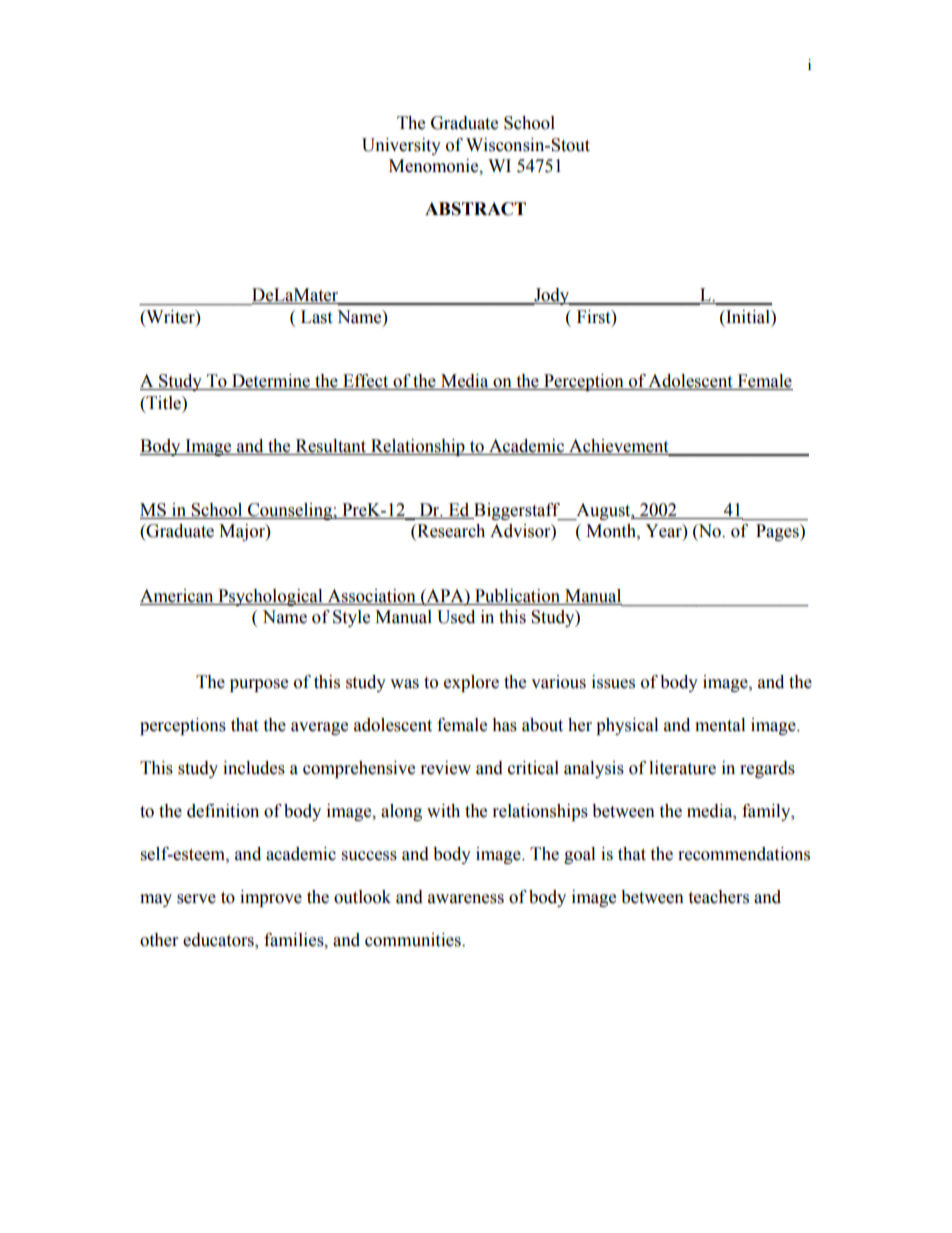 This screenshot has width=952, height=1233. Describe the element at coordinates (466, 899) in the screenshot. I see `awareness` at that location.
